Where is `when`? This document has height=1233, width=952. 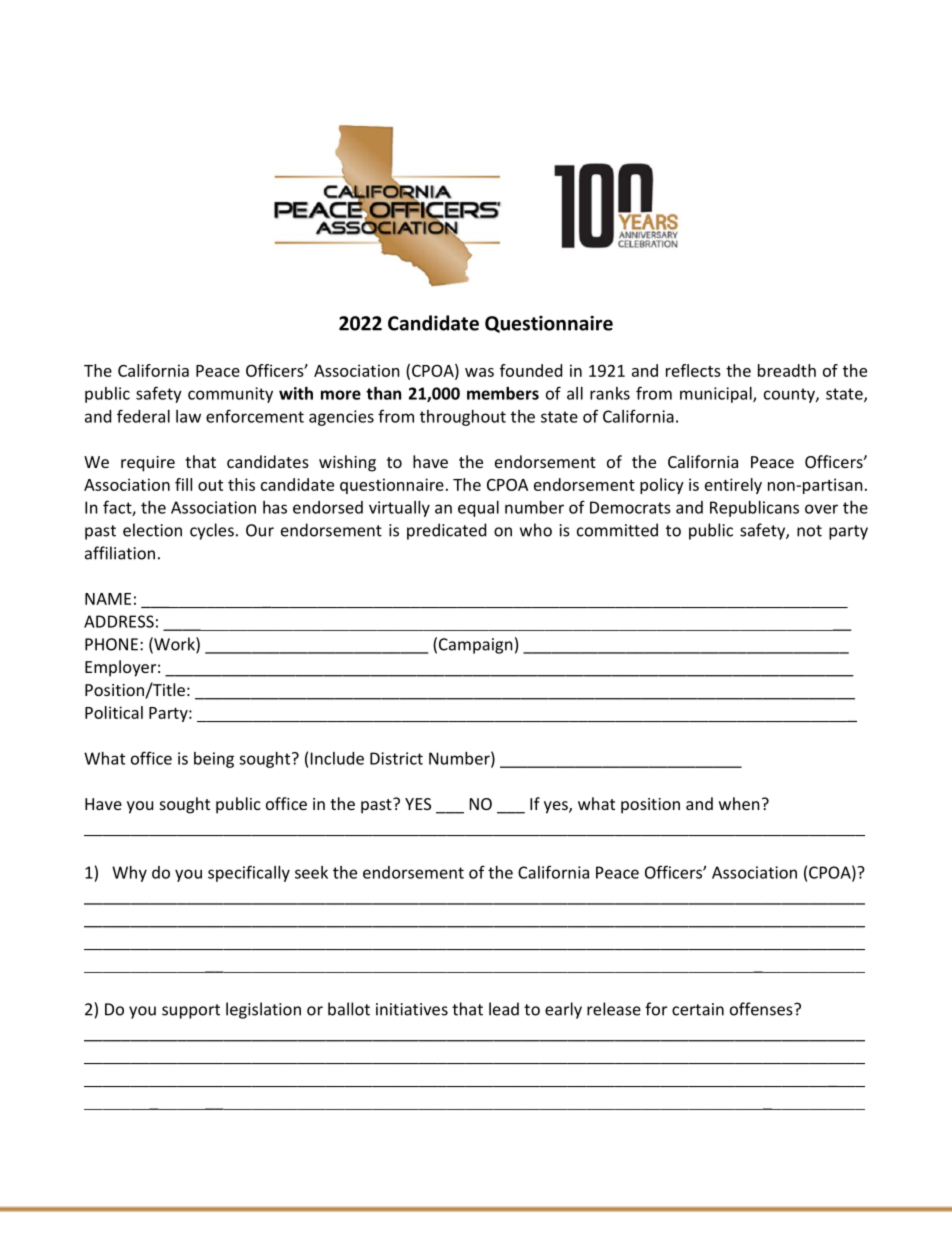
when is located at coordinates (739, 803).
